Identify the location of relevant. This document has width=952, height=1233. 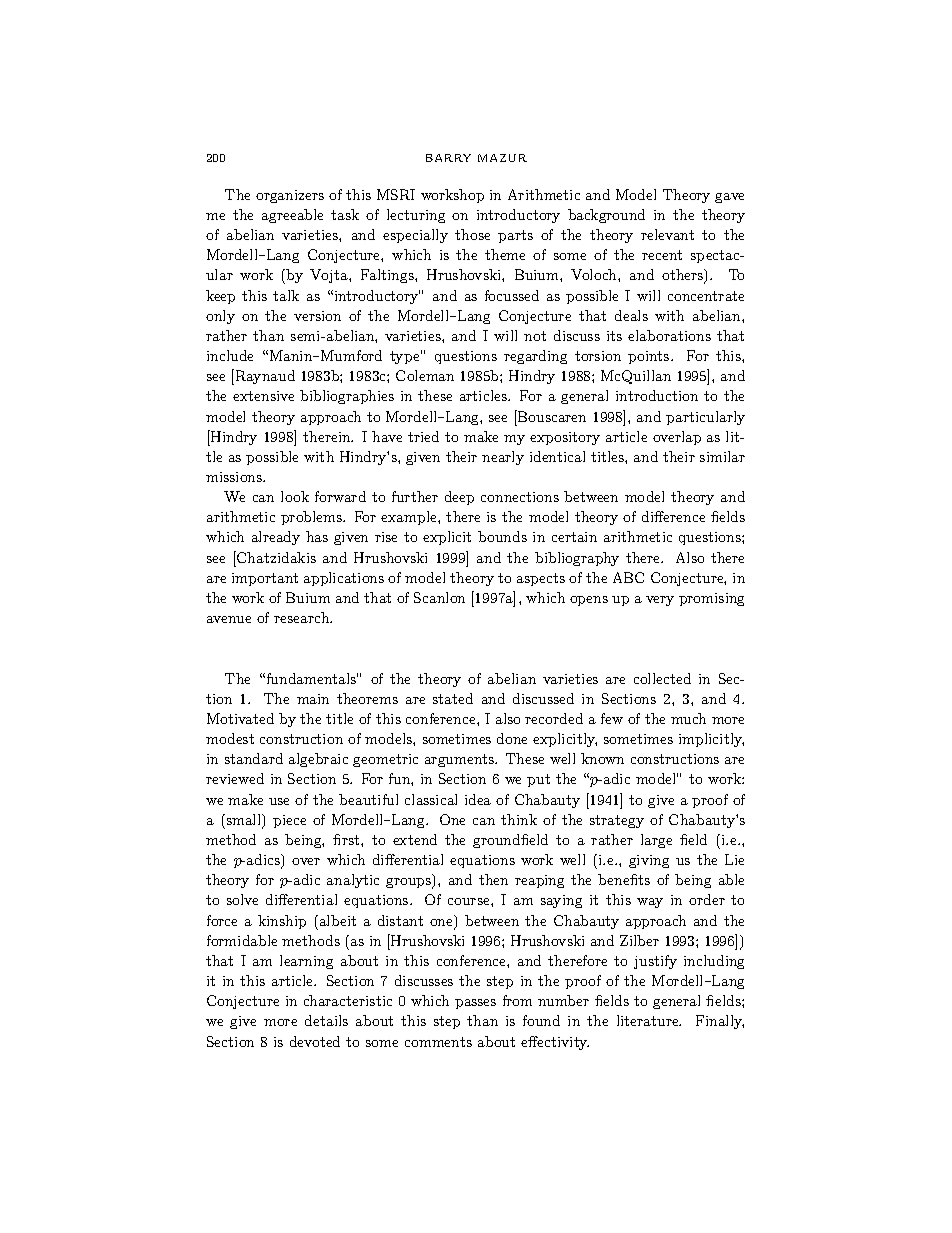
(667, 234).
